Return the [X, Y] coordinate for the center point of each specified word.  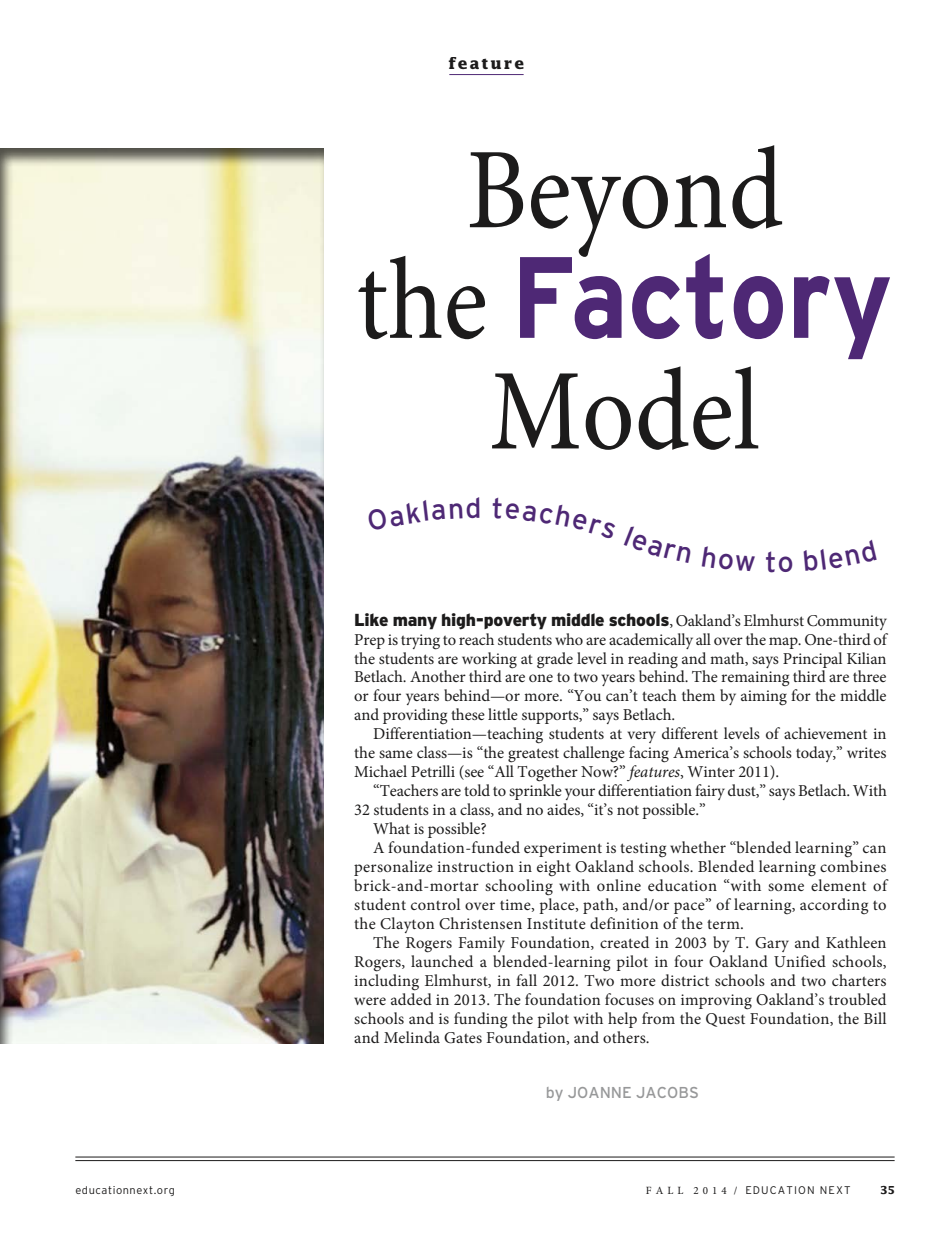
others [625, 1037]
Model [625, 408]
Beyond [626, 202]
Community [847, 622]
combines [853, 866]
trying [420, 642]
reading [653, 660]
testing [643, 849]
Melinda [412, 1037]
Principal [812, 660]
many [415, 623]
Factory [705, 305]
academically [651, 641]
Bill [875, 1018]
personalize [393, 868]
